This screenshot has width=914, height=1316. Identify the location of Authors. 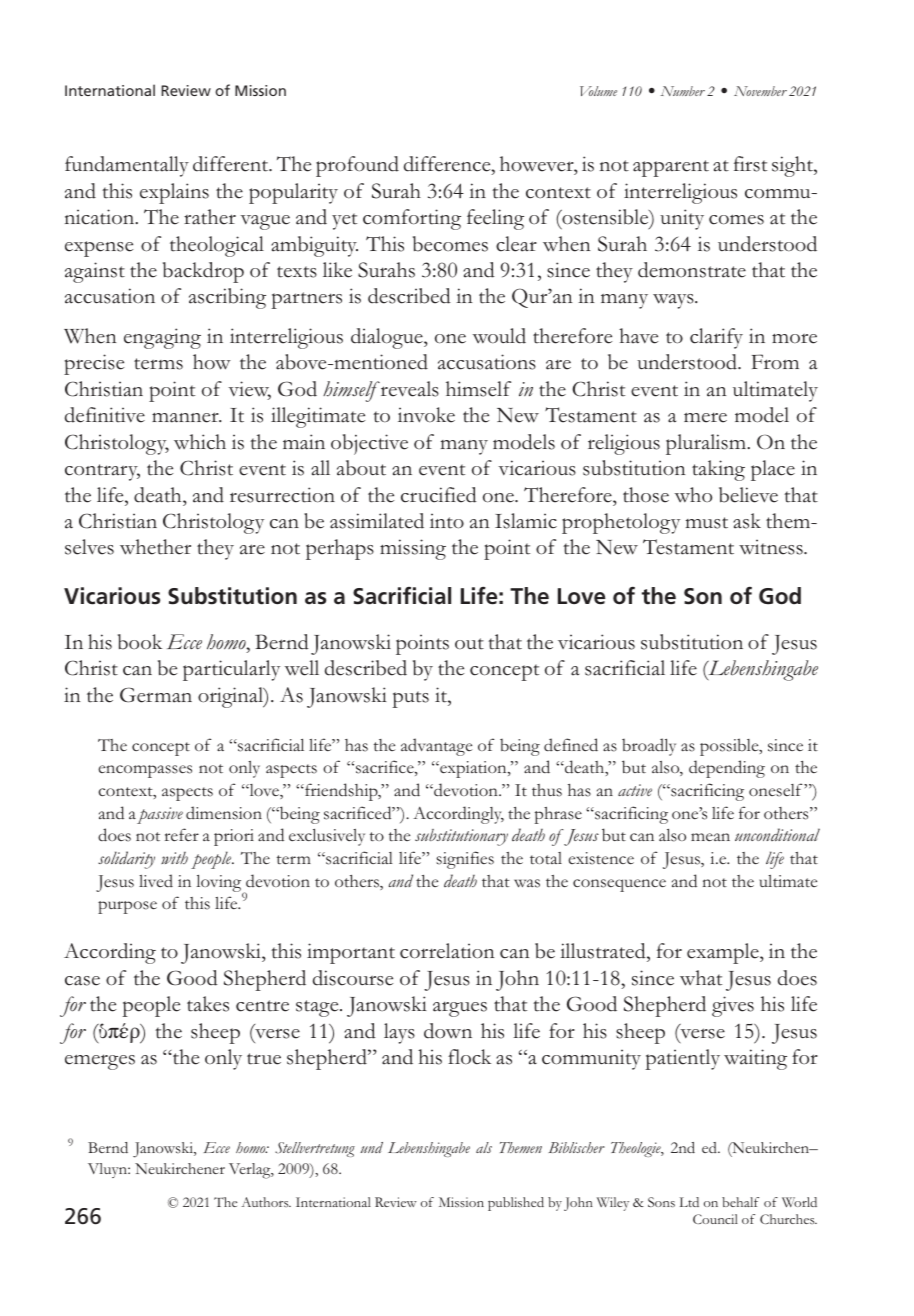
(266, 1202).
